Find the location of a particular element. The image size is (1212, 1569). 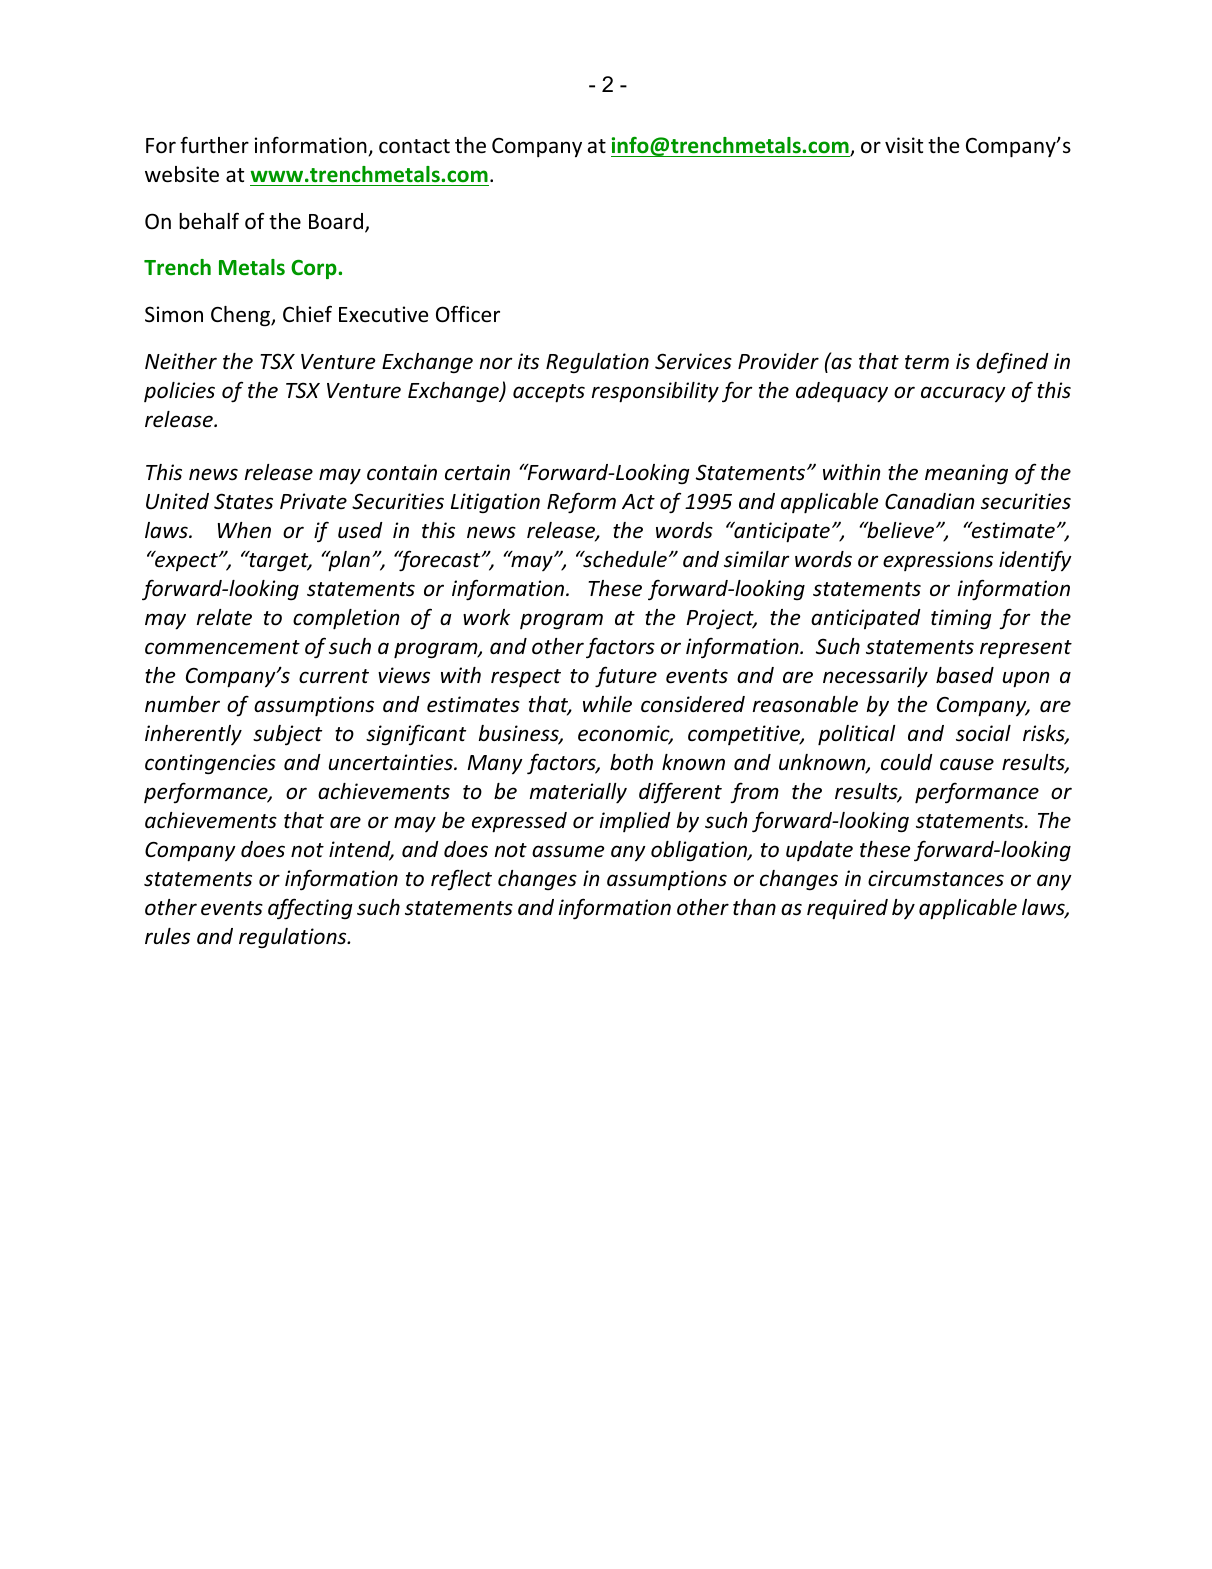

visit is located at coordinates (904, 145).
